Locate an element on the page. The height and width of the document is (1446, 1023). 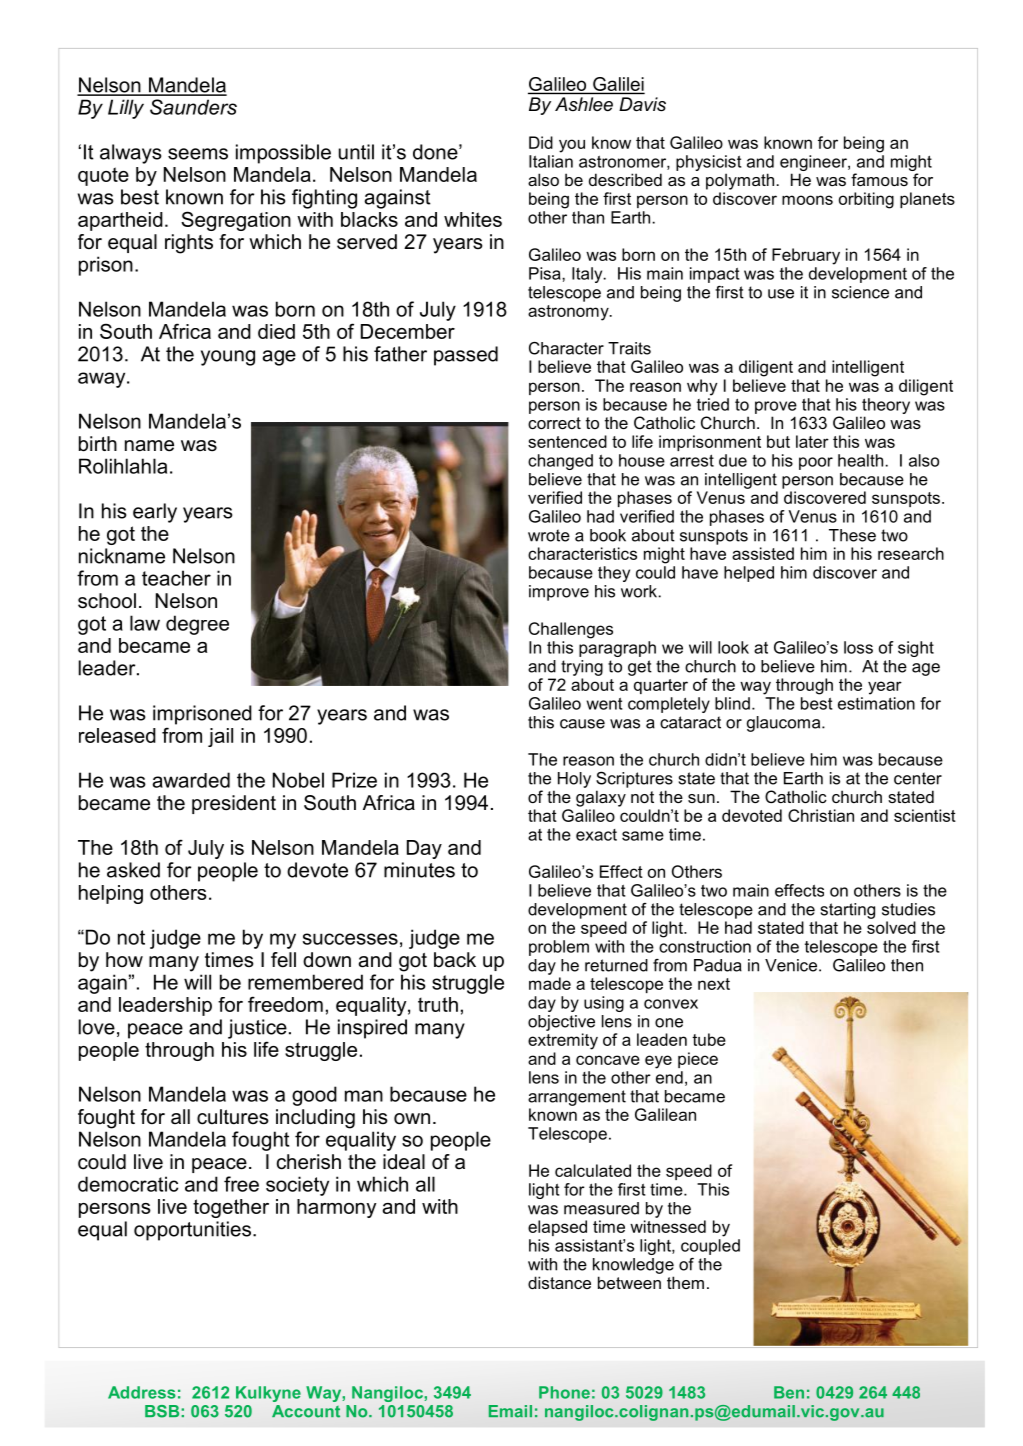
Holy is located at coordinates (574, 780).
